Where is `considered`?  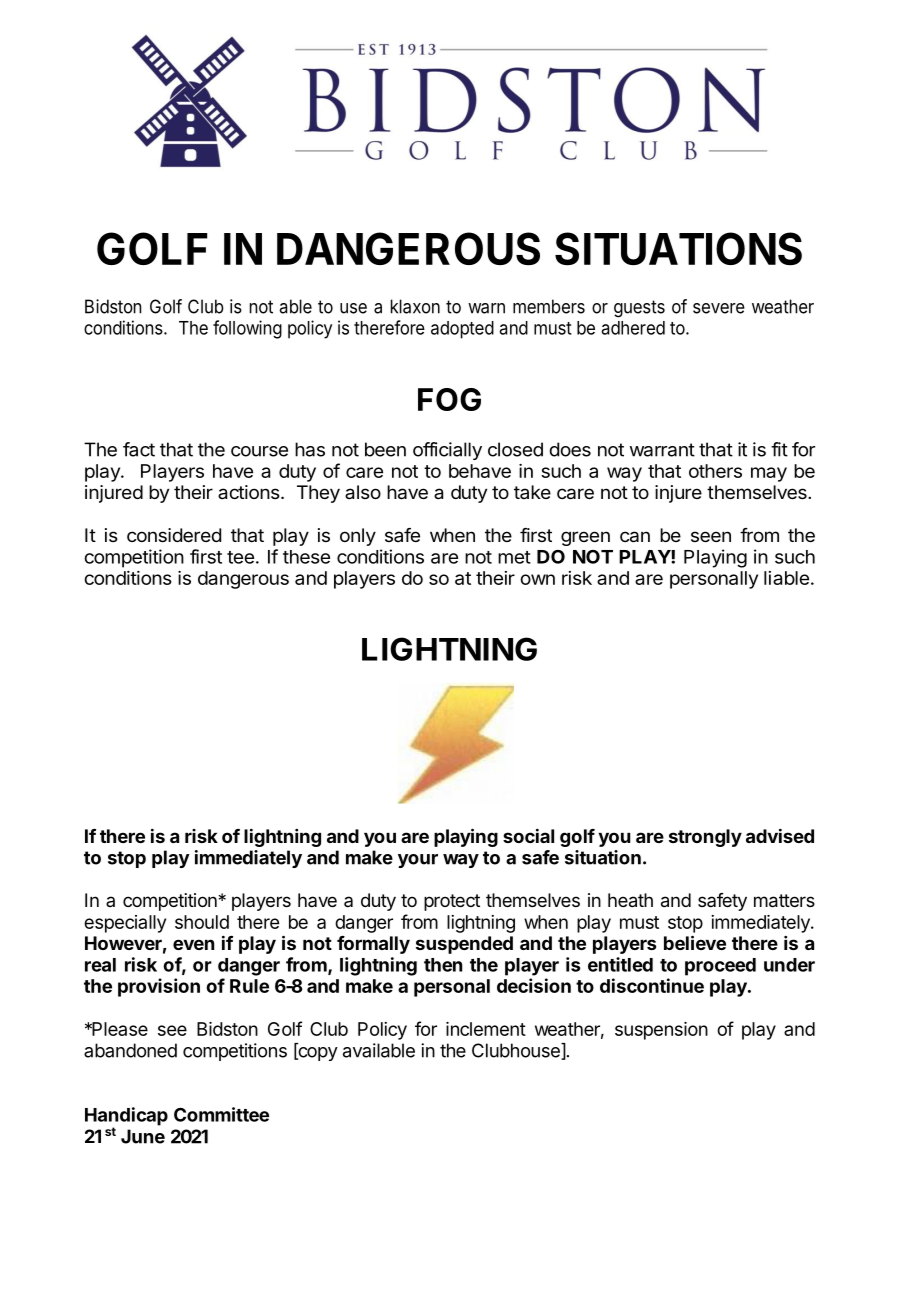 considered is located at coordinates (174, 535).
